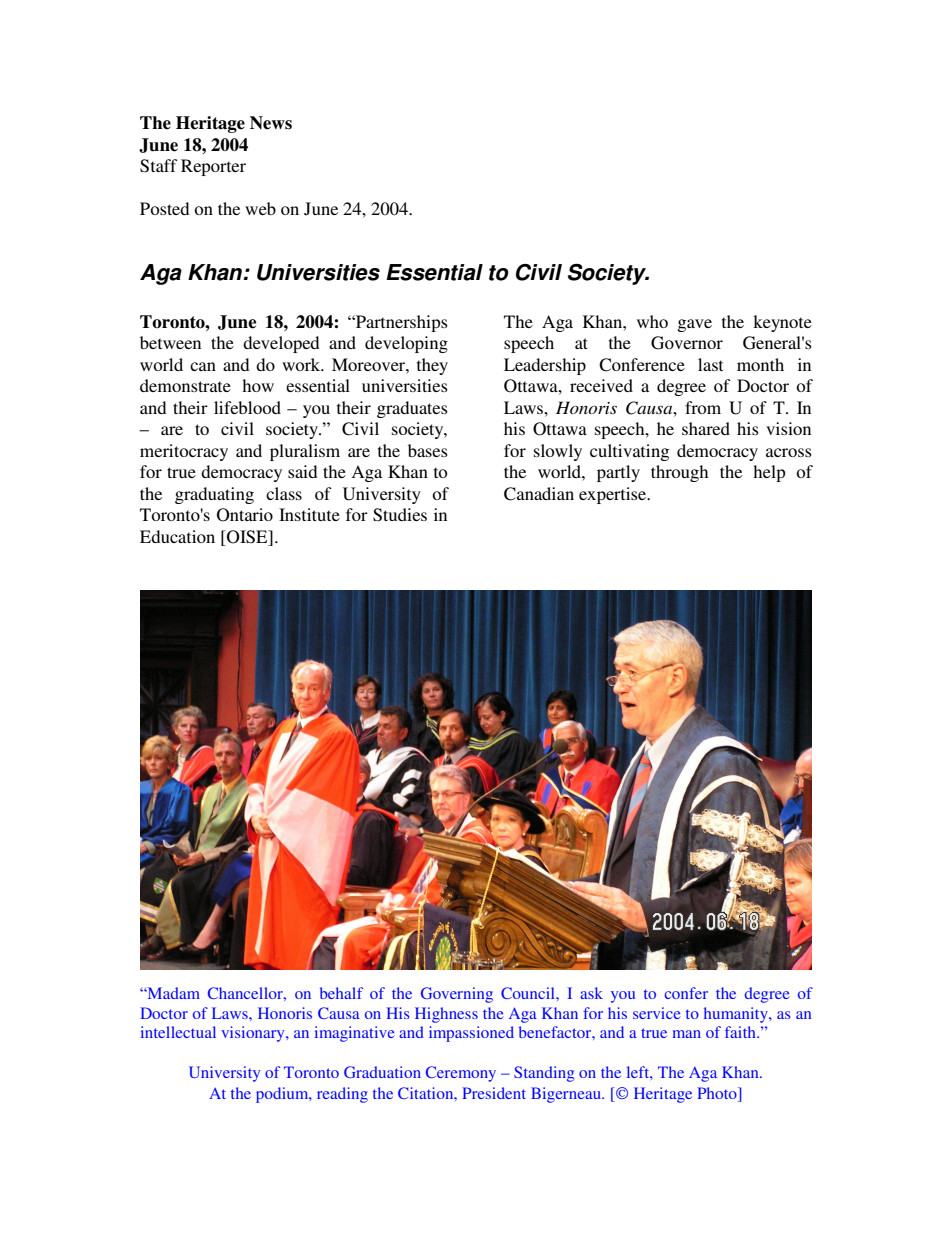 This screenshot has height=1233, width=952. I want to click on Reporter, so click(213, 167).
